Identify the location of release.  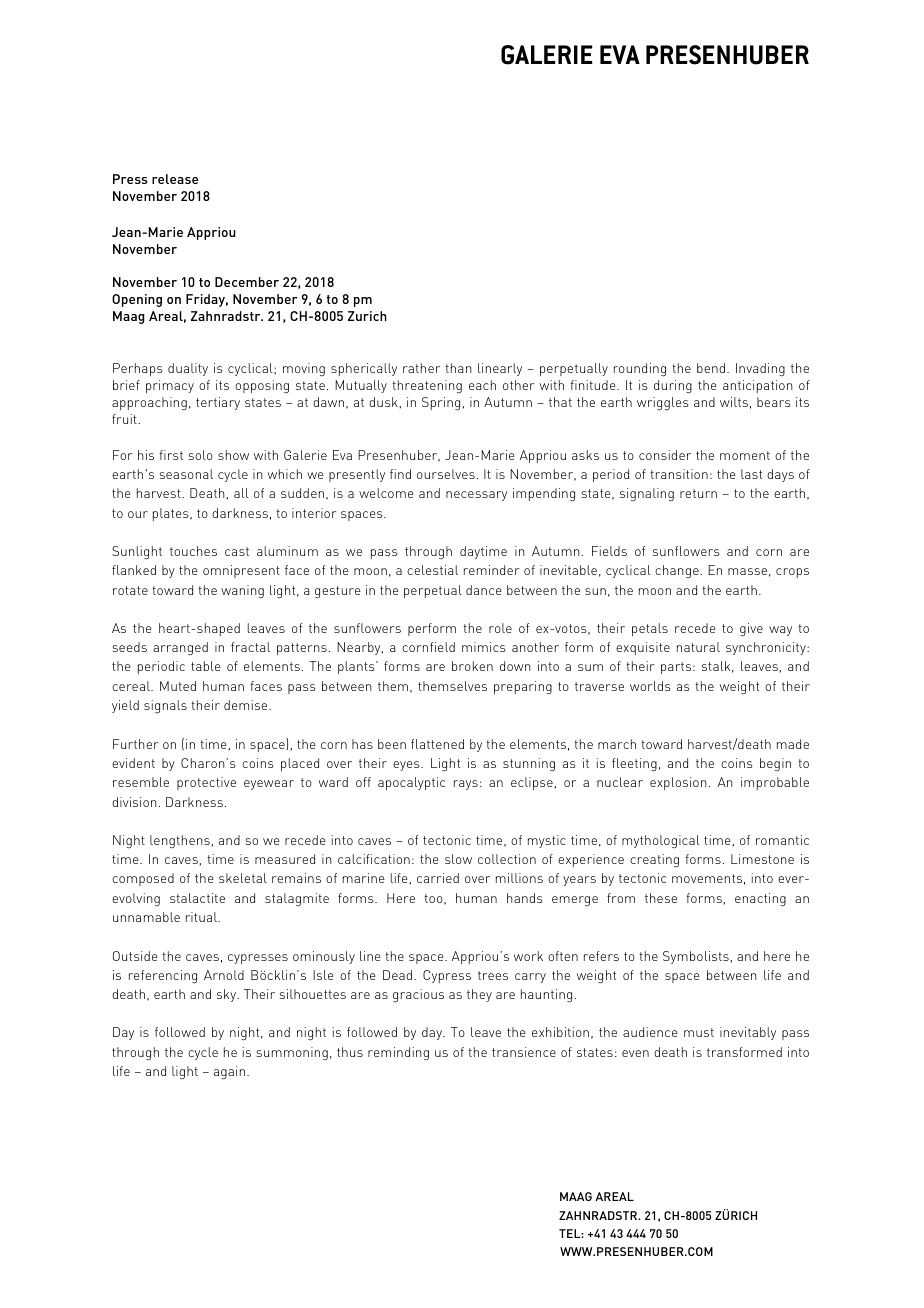
(175, 179).
